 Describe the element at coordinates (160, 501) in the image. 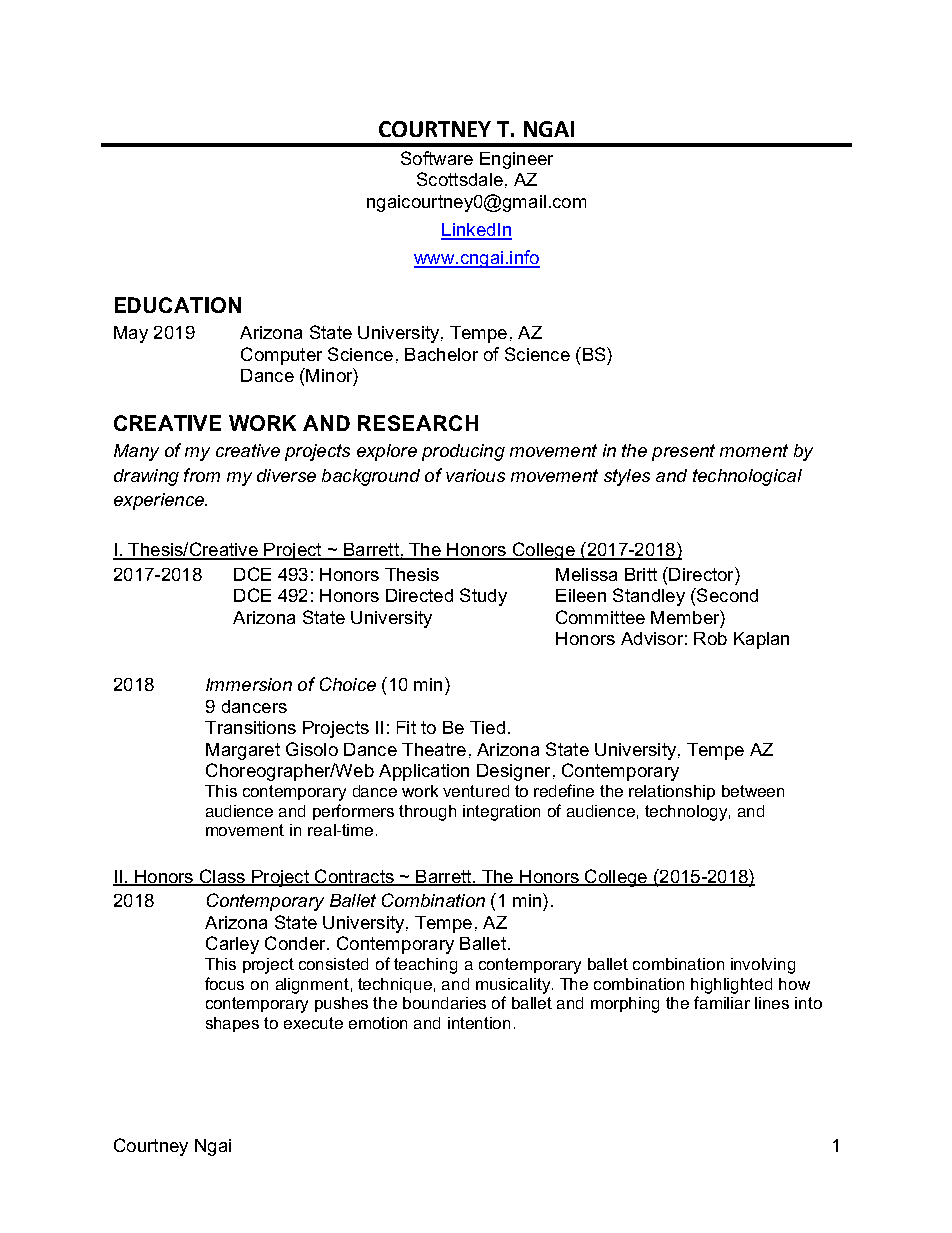

I see `experience` at that location.
